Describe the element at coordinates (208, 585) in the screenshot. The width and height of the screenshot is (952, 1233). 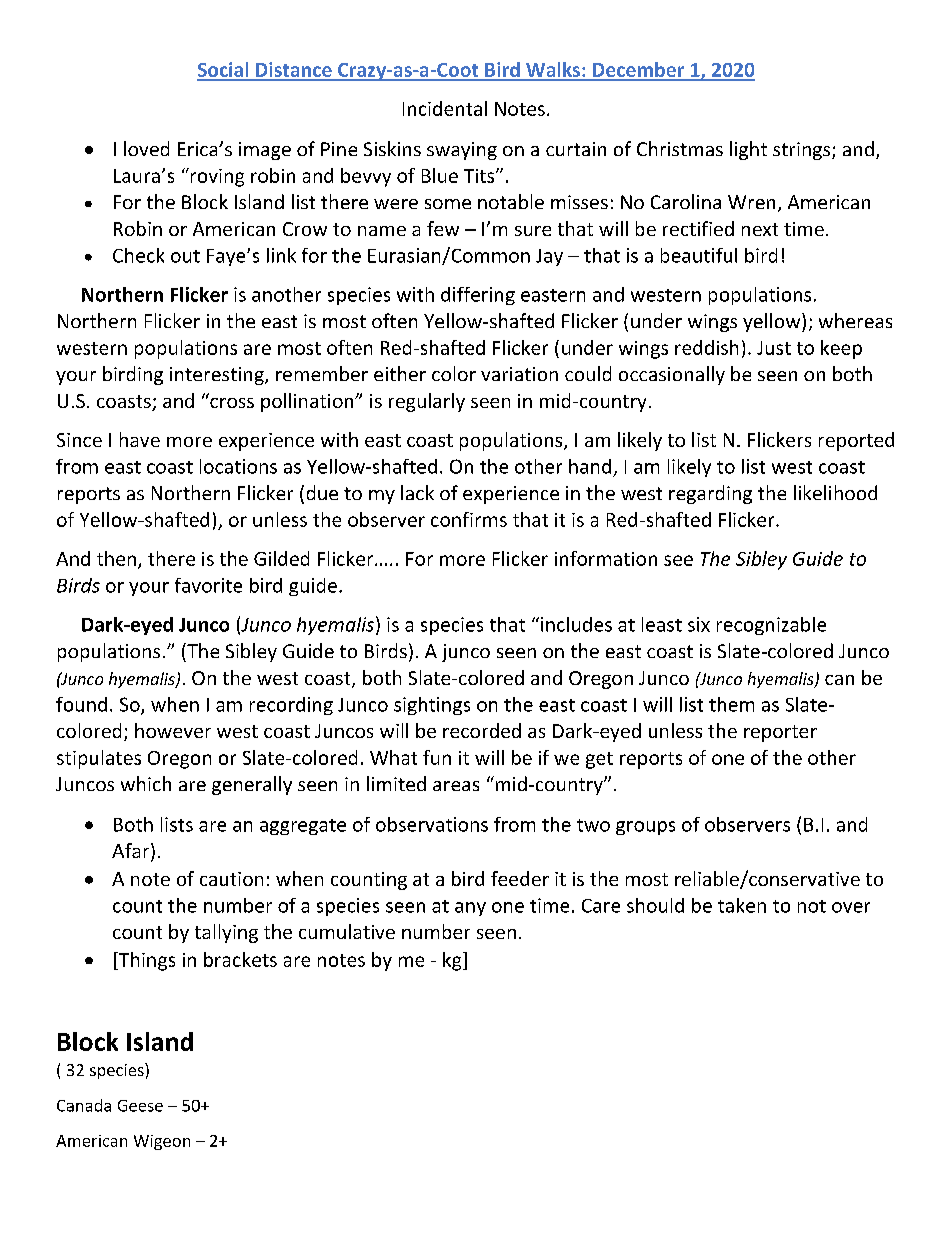
I see `favorite` at that location.
